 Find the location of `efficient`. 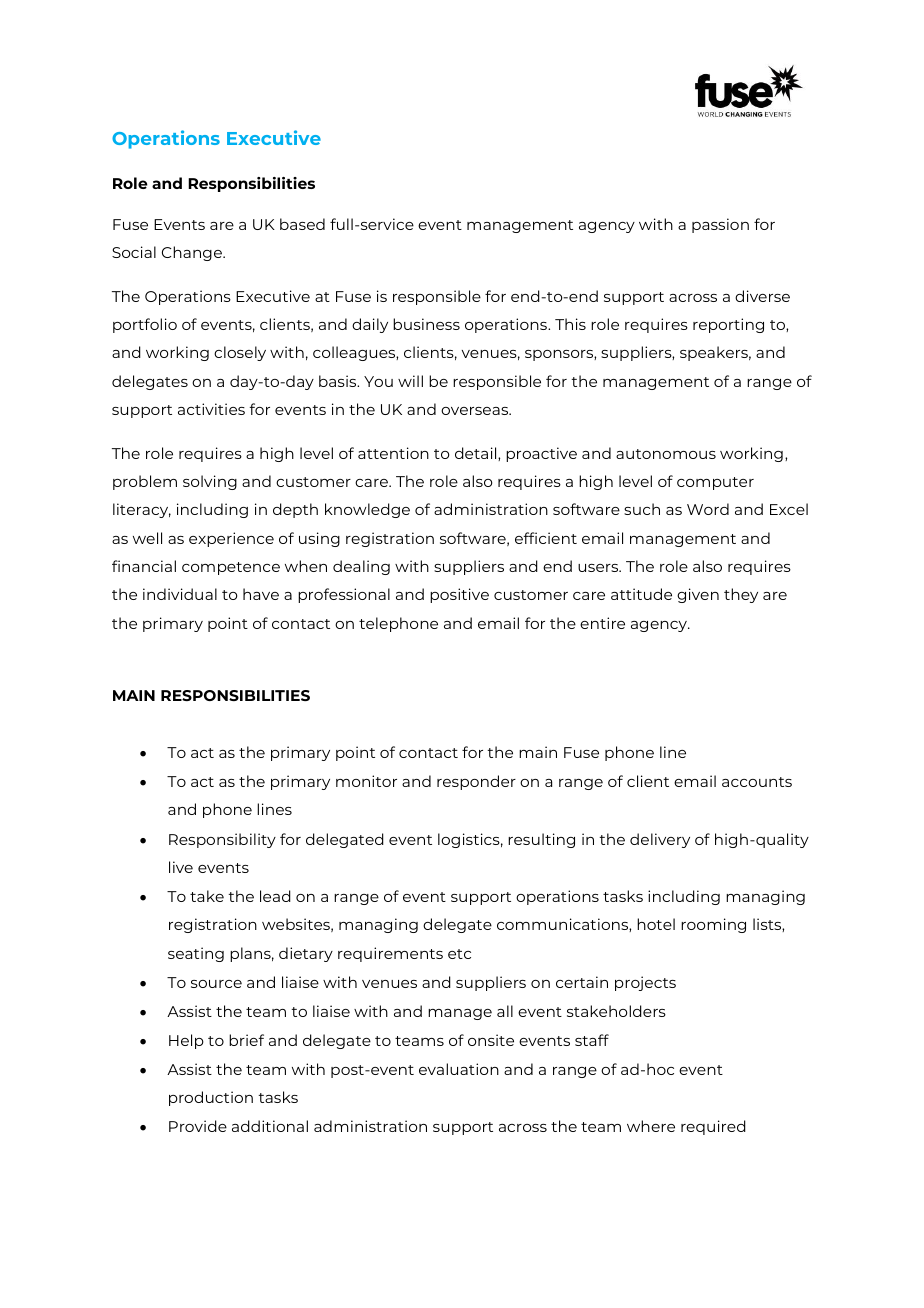

efficient is located at coordinates (546, 538).
